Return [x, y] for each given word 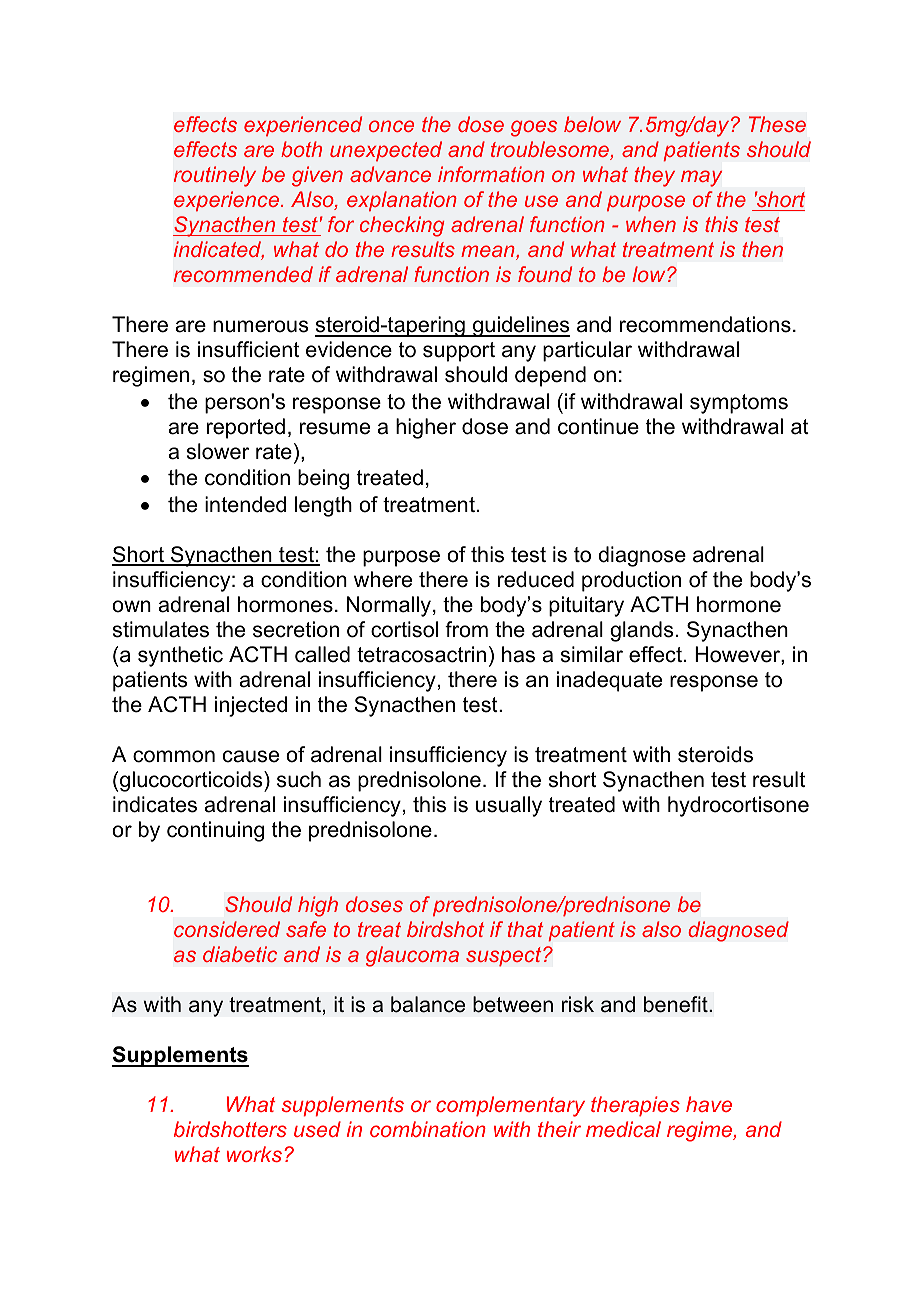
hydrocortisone [738, 806]
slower [218, 451]
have [709, 1104]
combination [428, 1129]
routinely [215, 176]
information [491, 174]
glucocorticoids [192, 781]
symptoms [739, 404]
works [254, 1154]
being [323, 479]
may [701, 178]
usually [509, 806]
